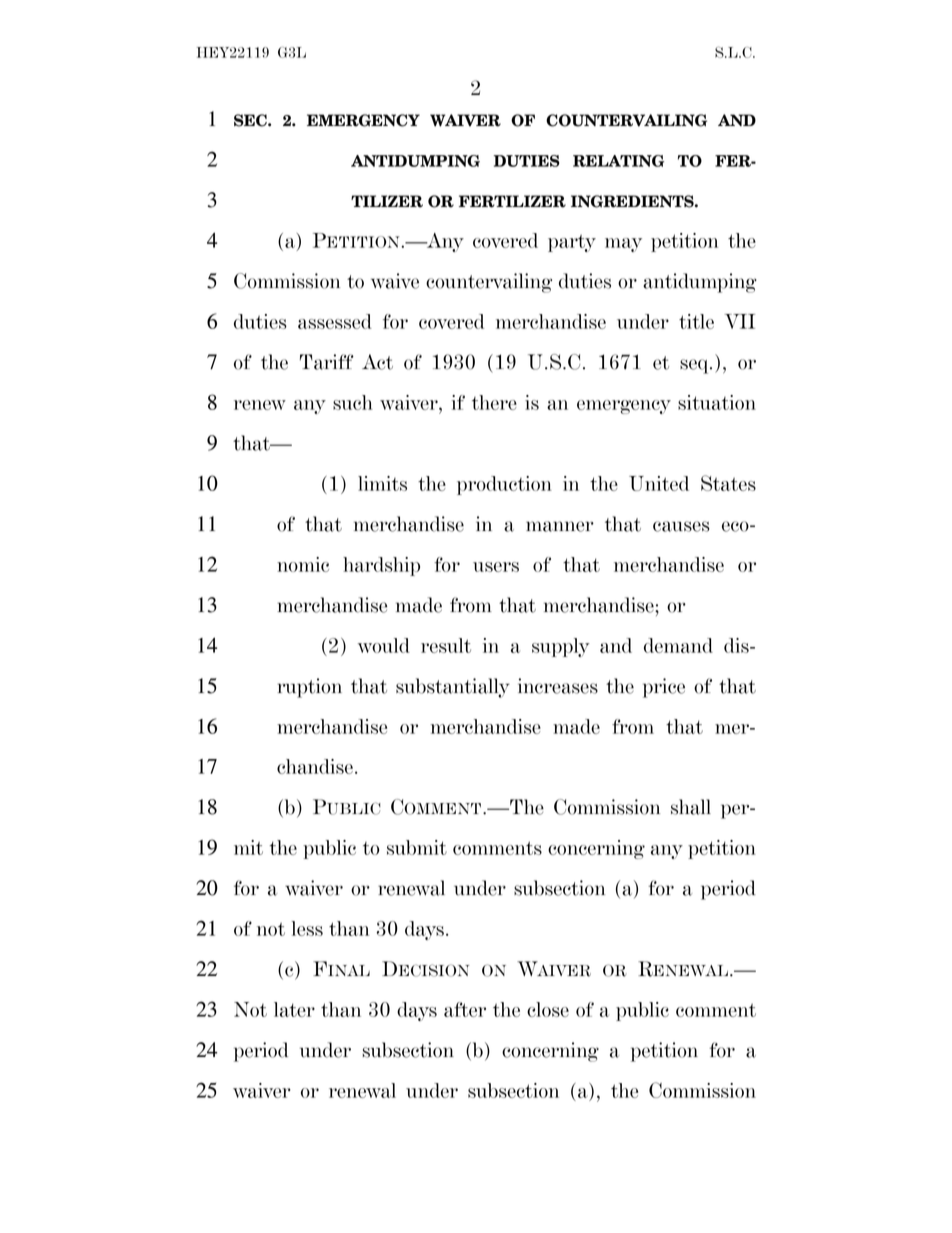 This page has width=952, height=1233. I want to click on increases, so click(558, 686).
